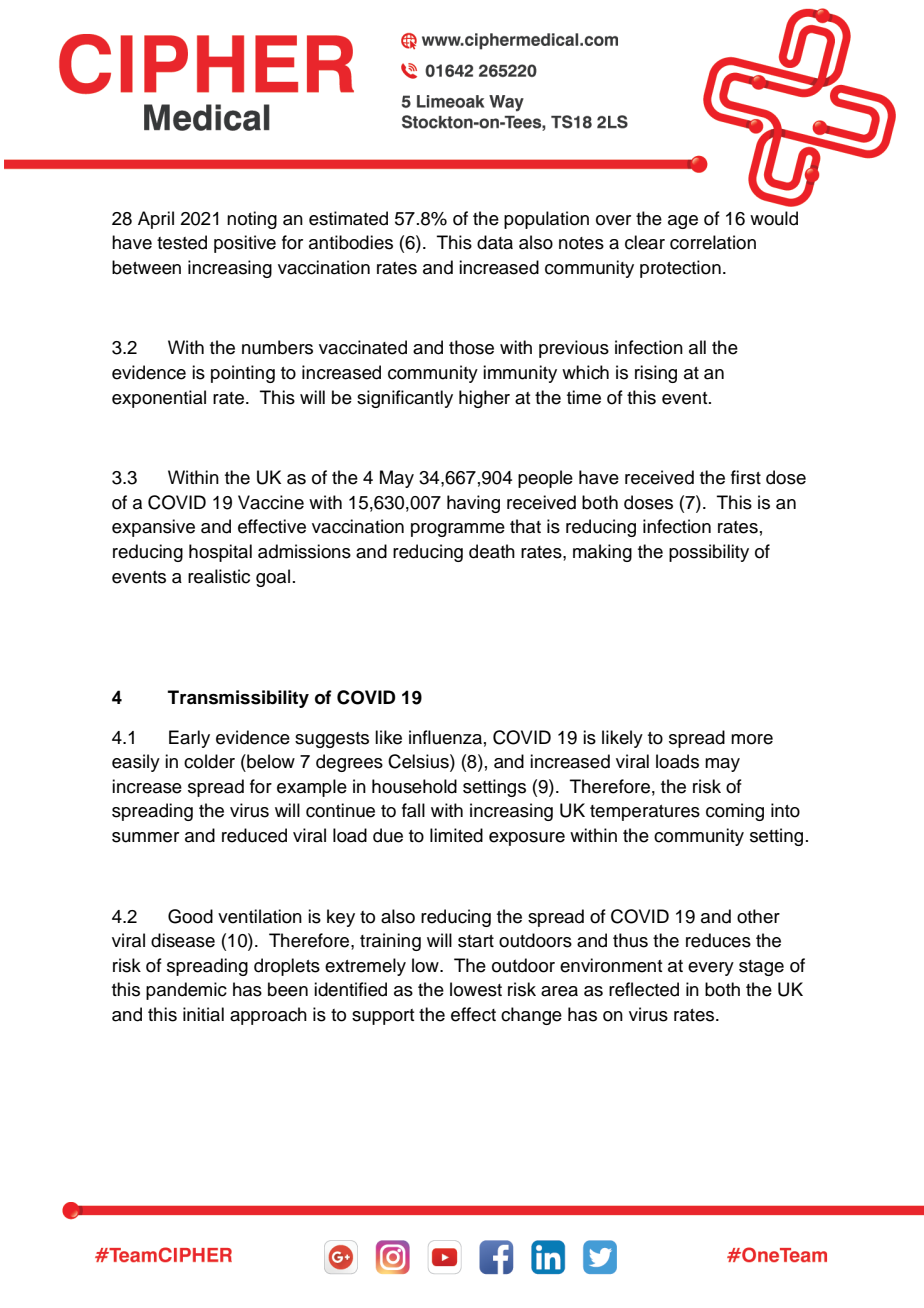 The height and width of the page is (1308, 924). I want to click on every, so click(711, 969).
